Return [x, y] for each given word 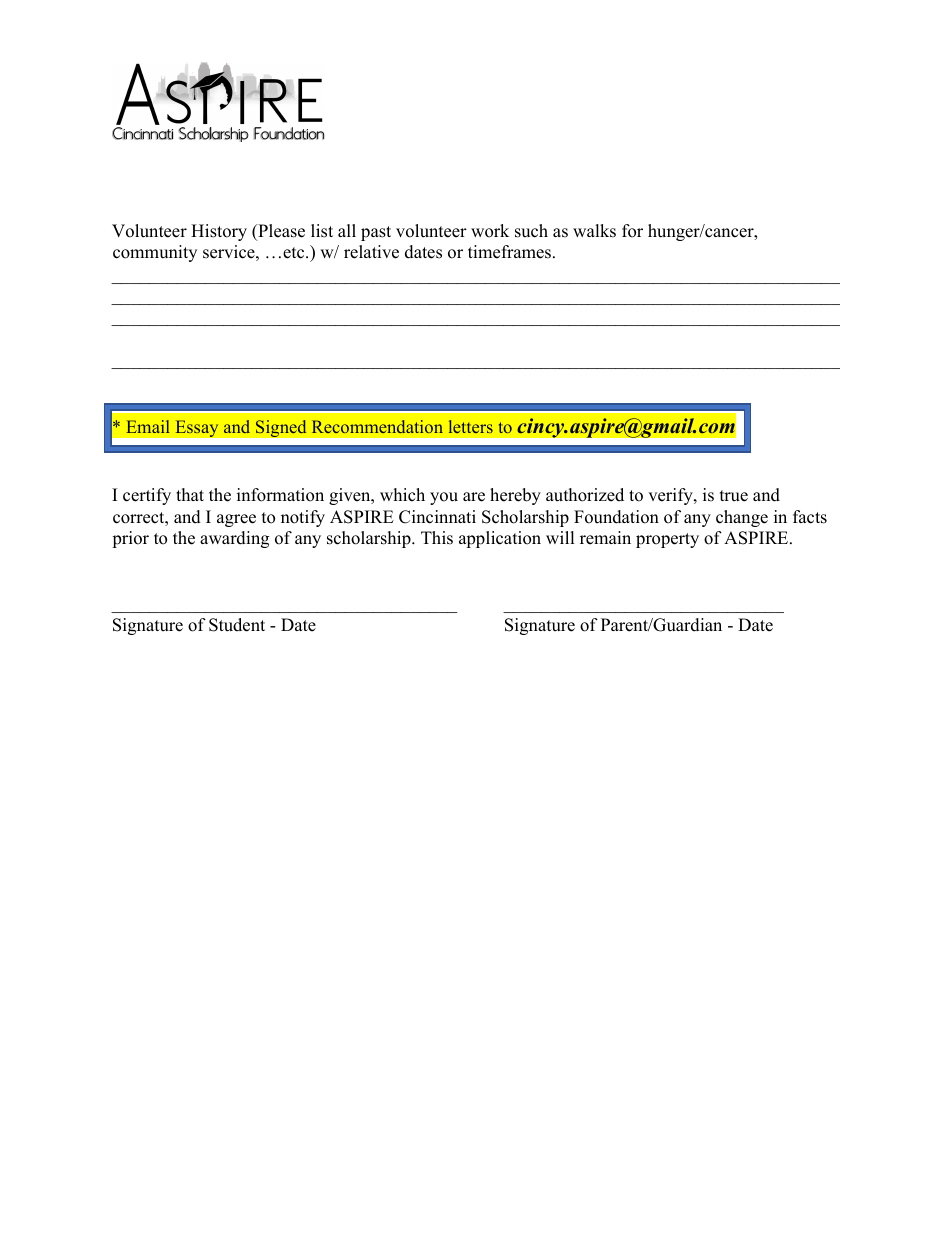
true [734, 496]
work [490, 231]
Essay [197, 428]
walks [594, 231]
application [500, 539]
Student [237, 625]
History [219, 232]
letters [471, 426]
